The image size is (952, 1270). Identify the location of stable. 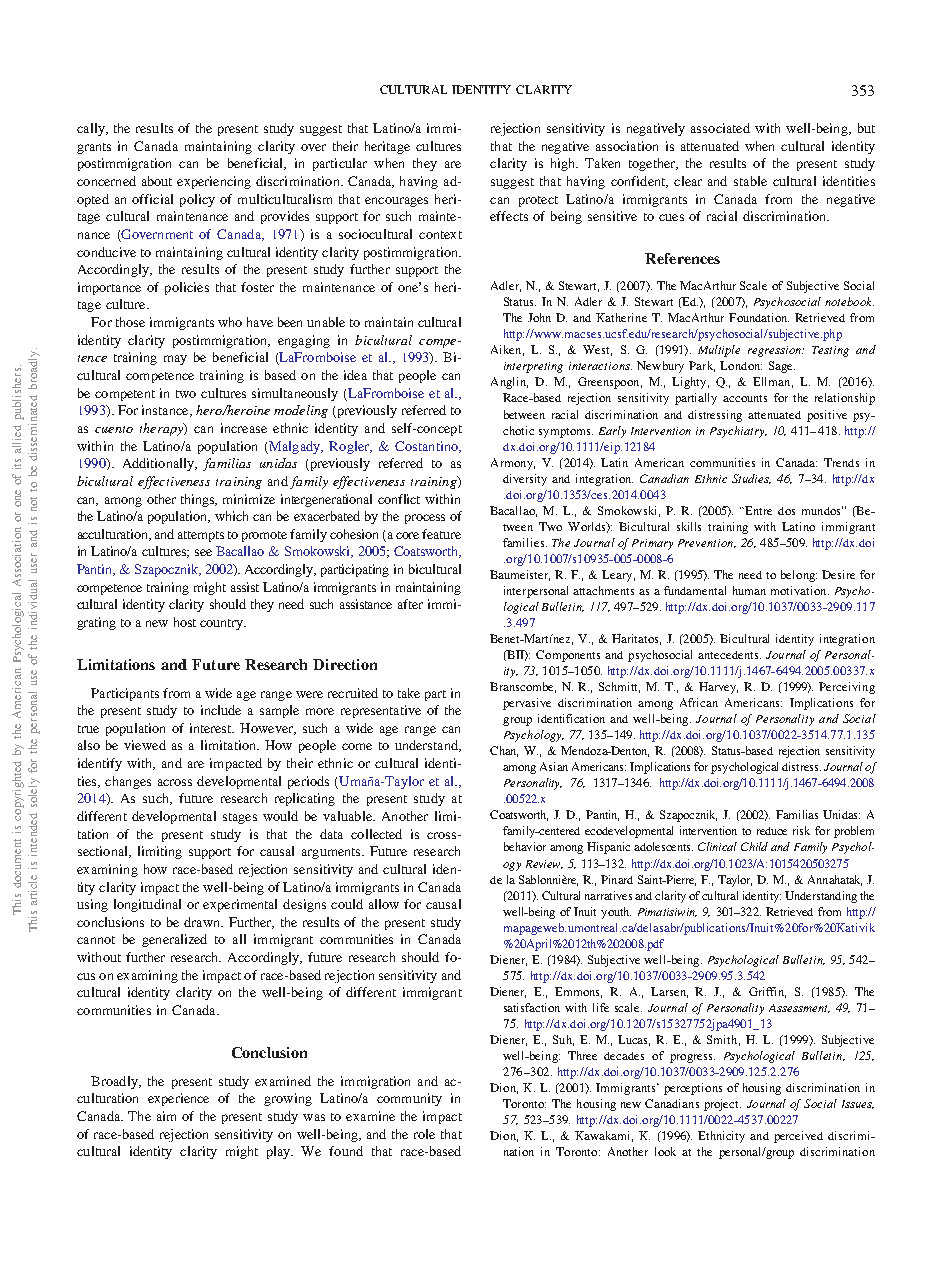
(750, 181).
